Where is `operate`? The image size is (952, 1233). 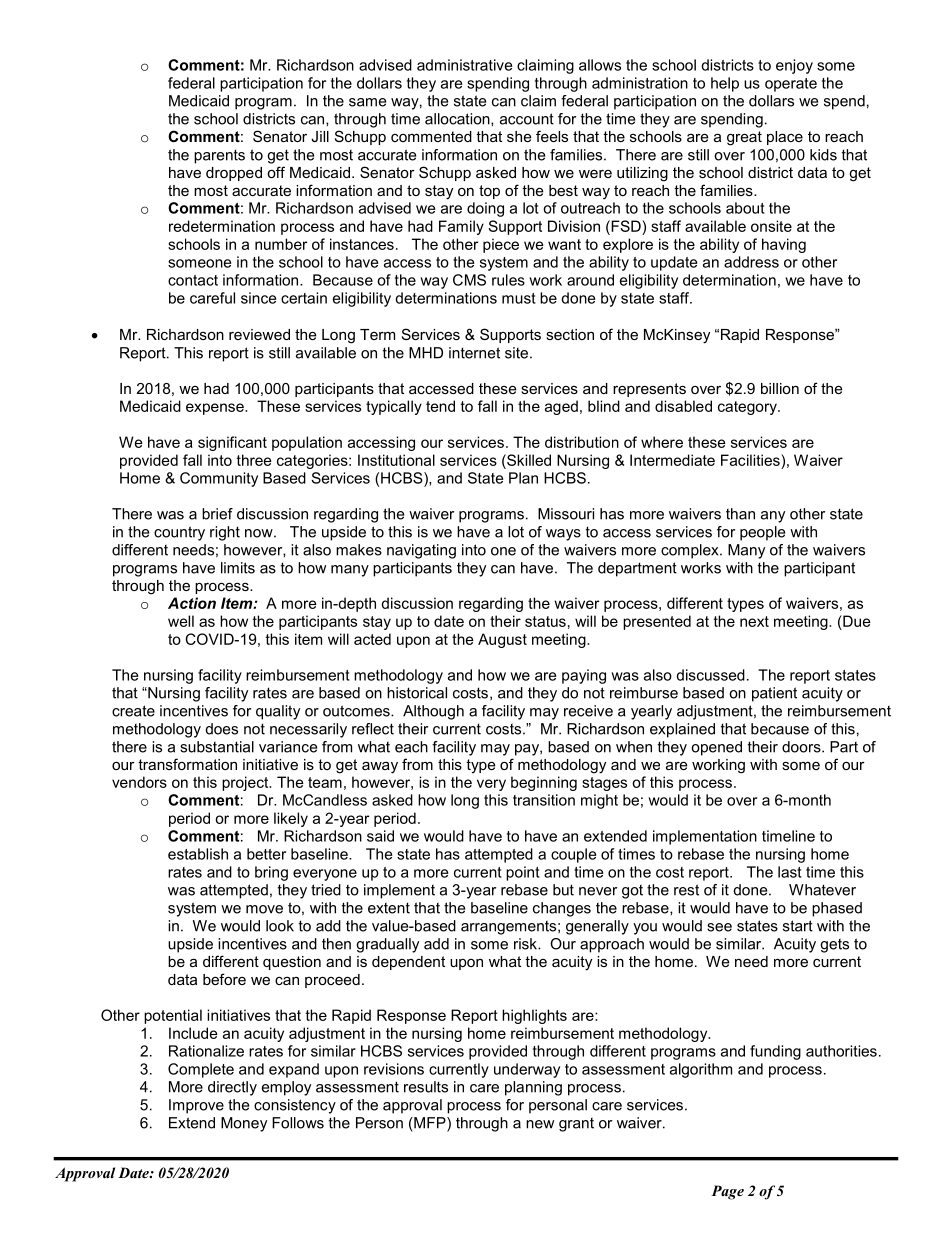 operate is located at coordinates (791, 85).
